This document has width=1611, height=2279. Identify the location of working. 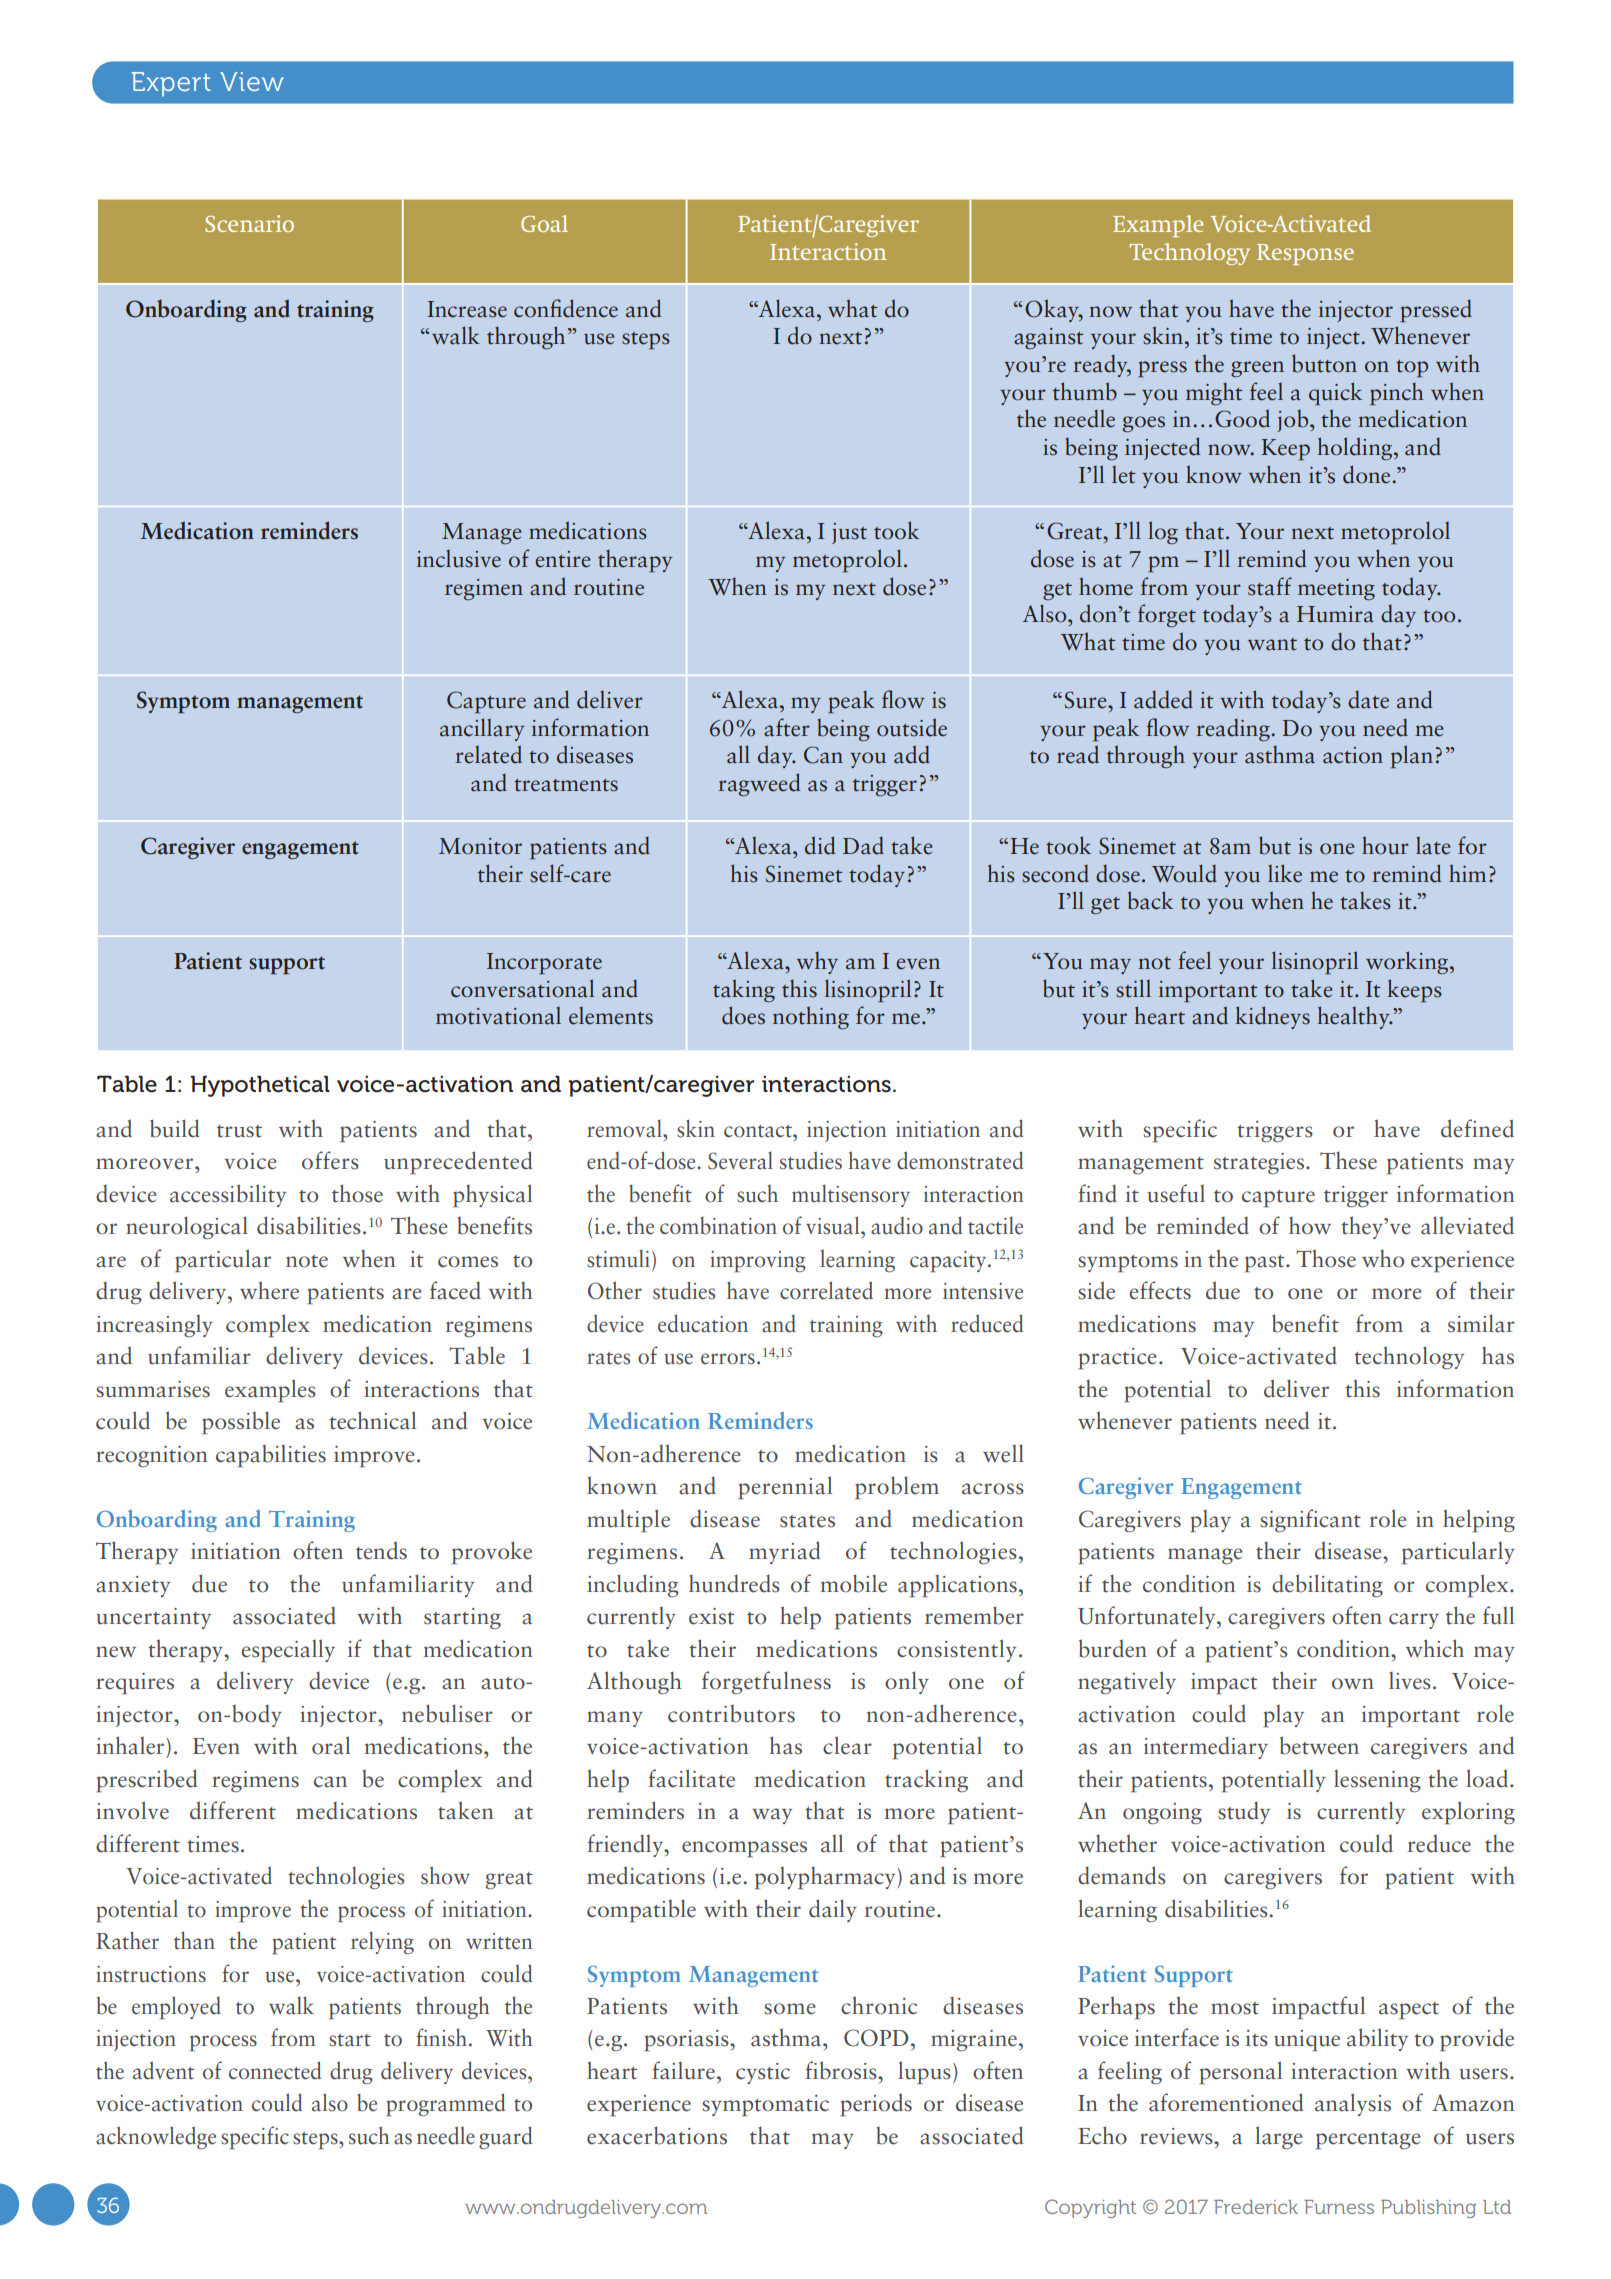
(1408, 962).
